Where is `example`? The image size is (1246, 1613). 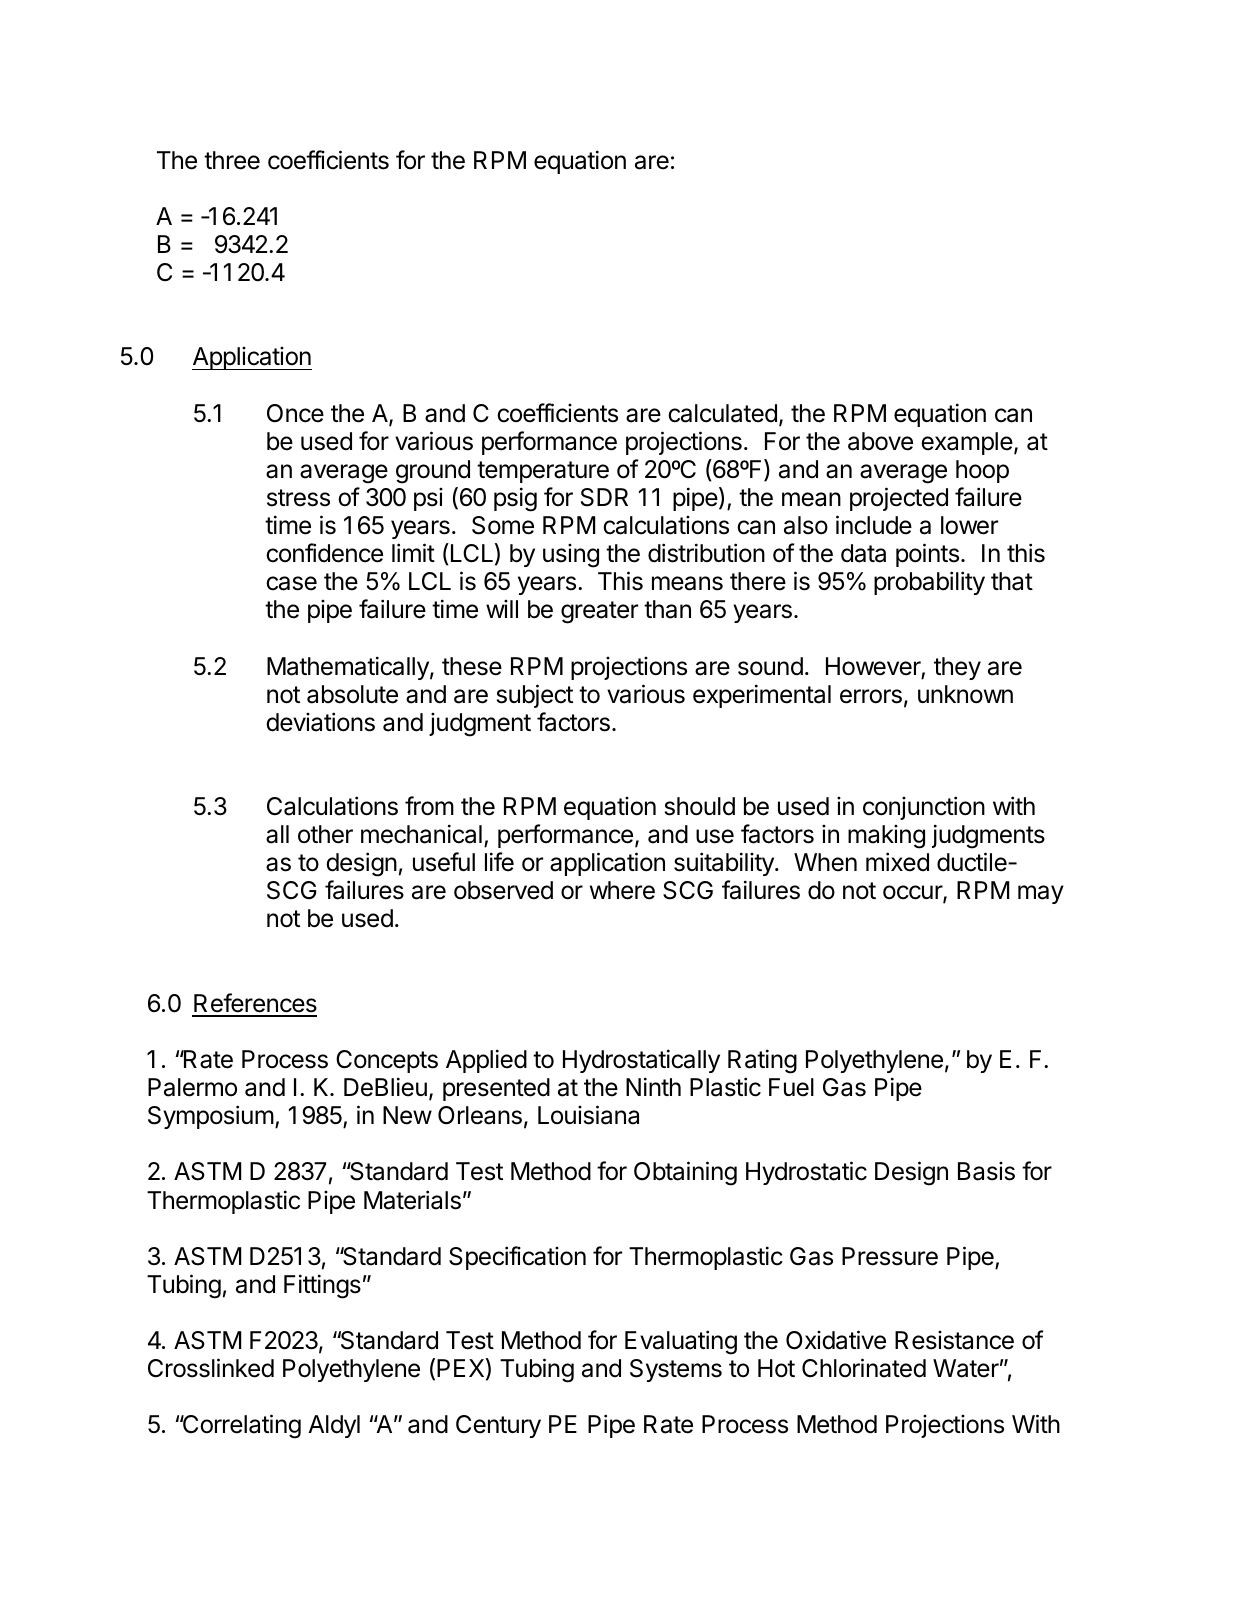 example is located at coordinates (967, 443).
